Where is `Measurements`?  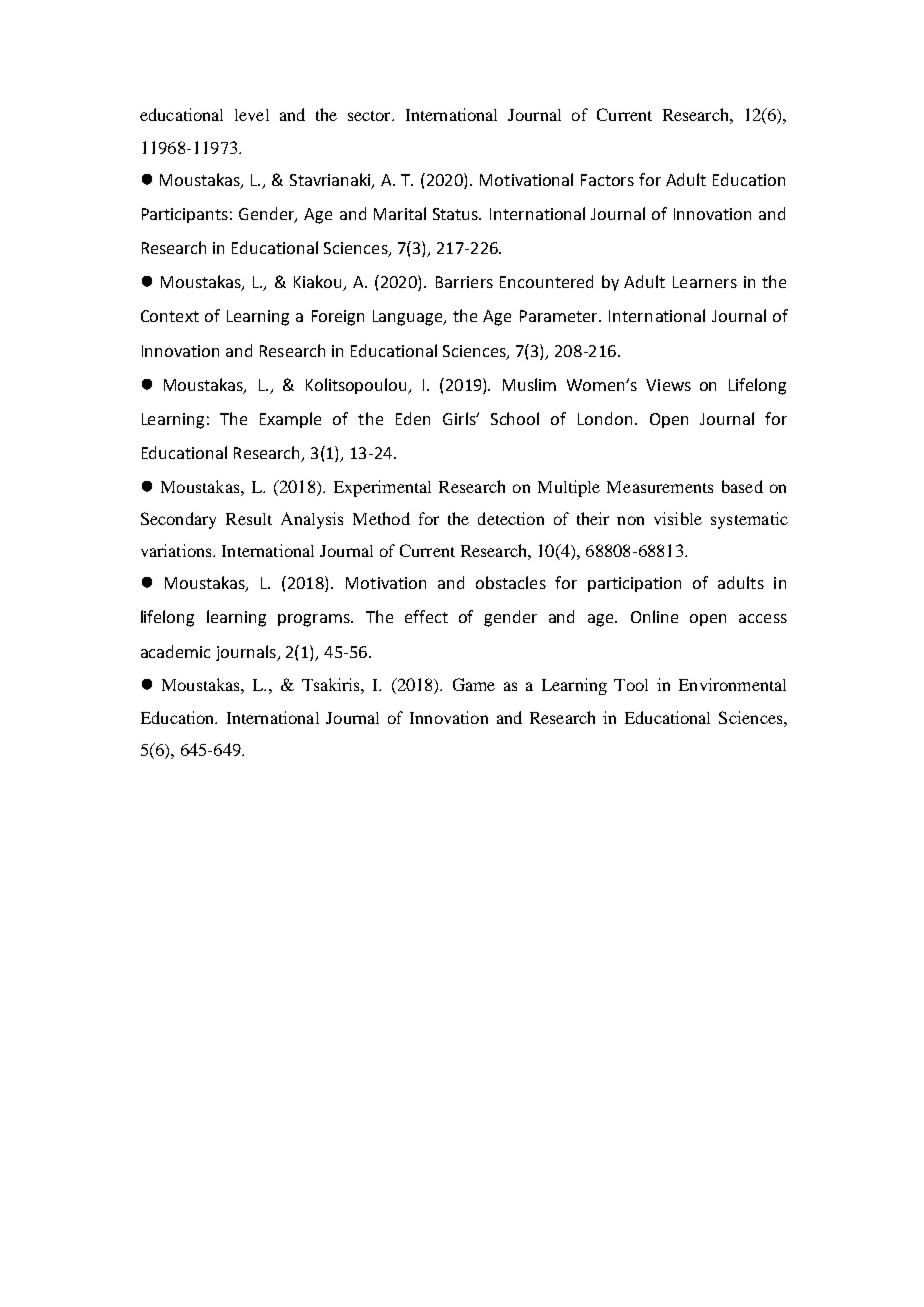 Measurements is located at coordinates (660, 487).
